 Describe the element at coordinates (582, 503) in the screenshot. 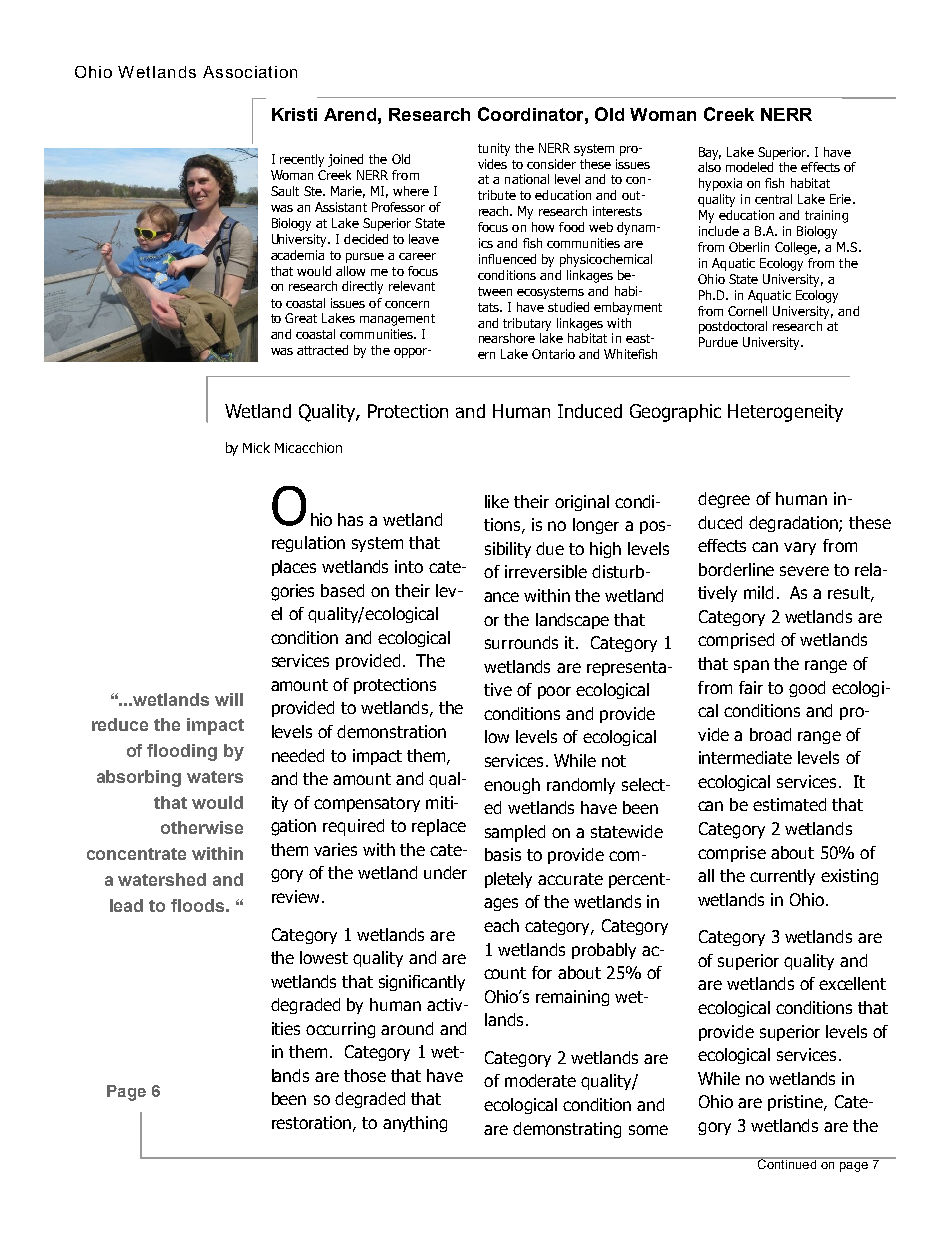

I see `original` at that location.
